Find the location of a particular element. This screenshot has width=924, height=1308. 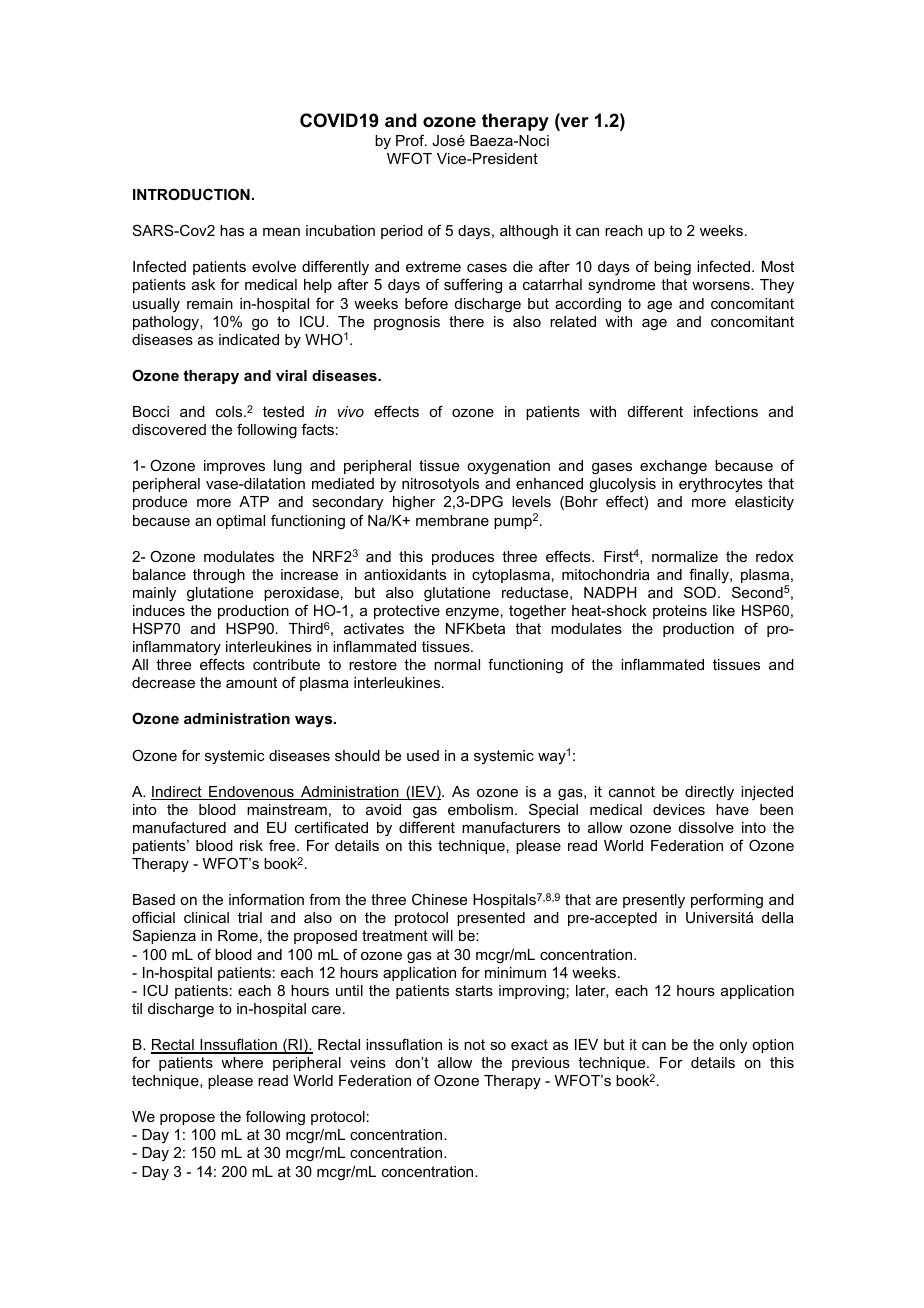

SOD is located at coordinates (701, 592).
